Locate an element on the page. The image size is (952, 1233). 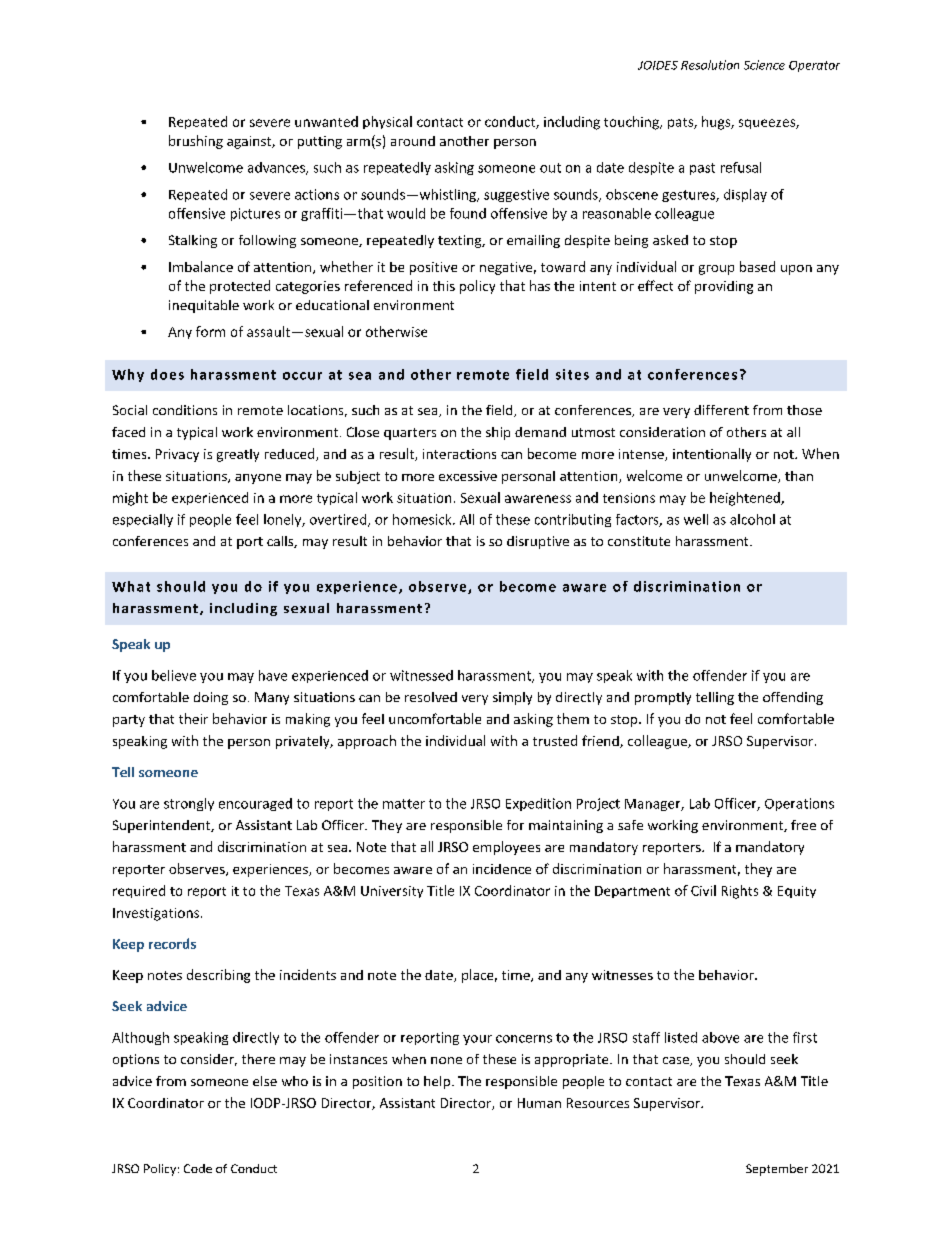
their is located at coordinates (193, 718).
